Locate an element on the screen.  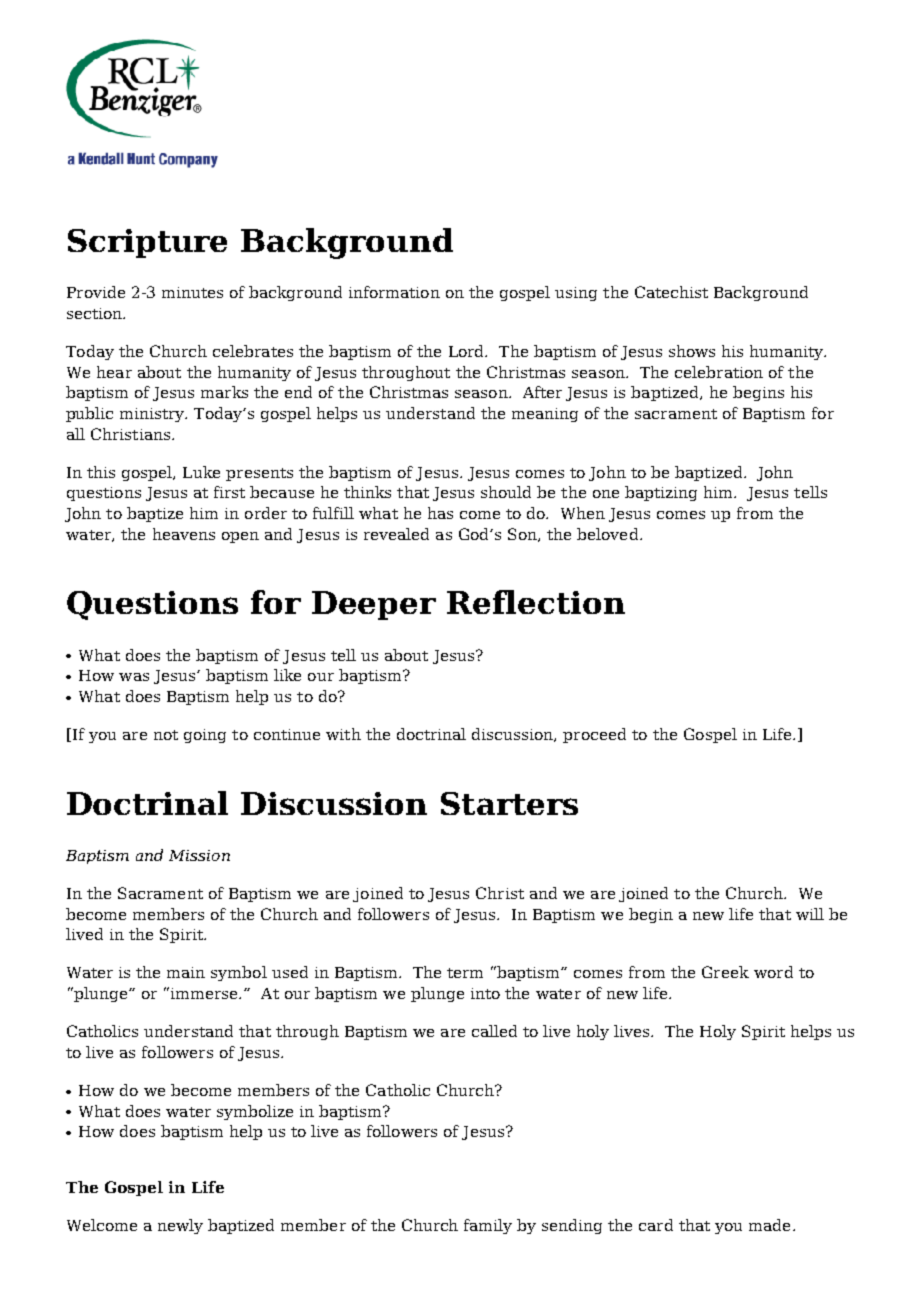
with is located at coordinates (343, 734).
